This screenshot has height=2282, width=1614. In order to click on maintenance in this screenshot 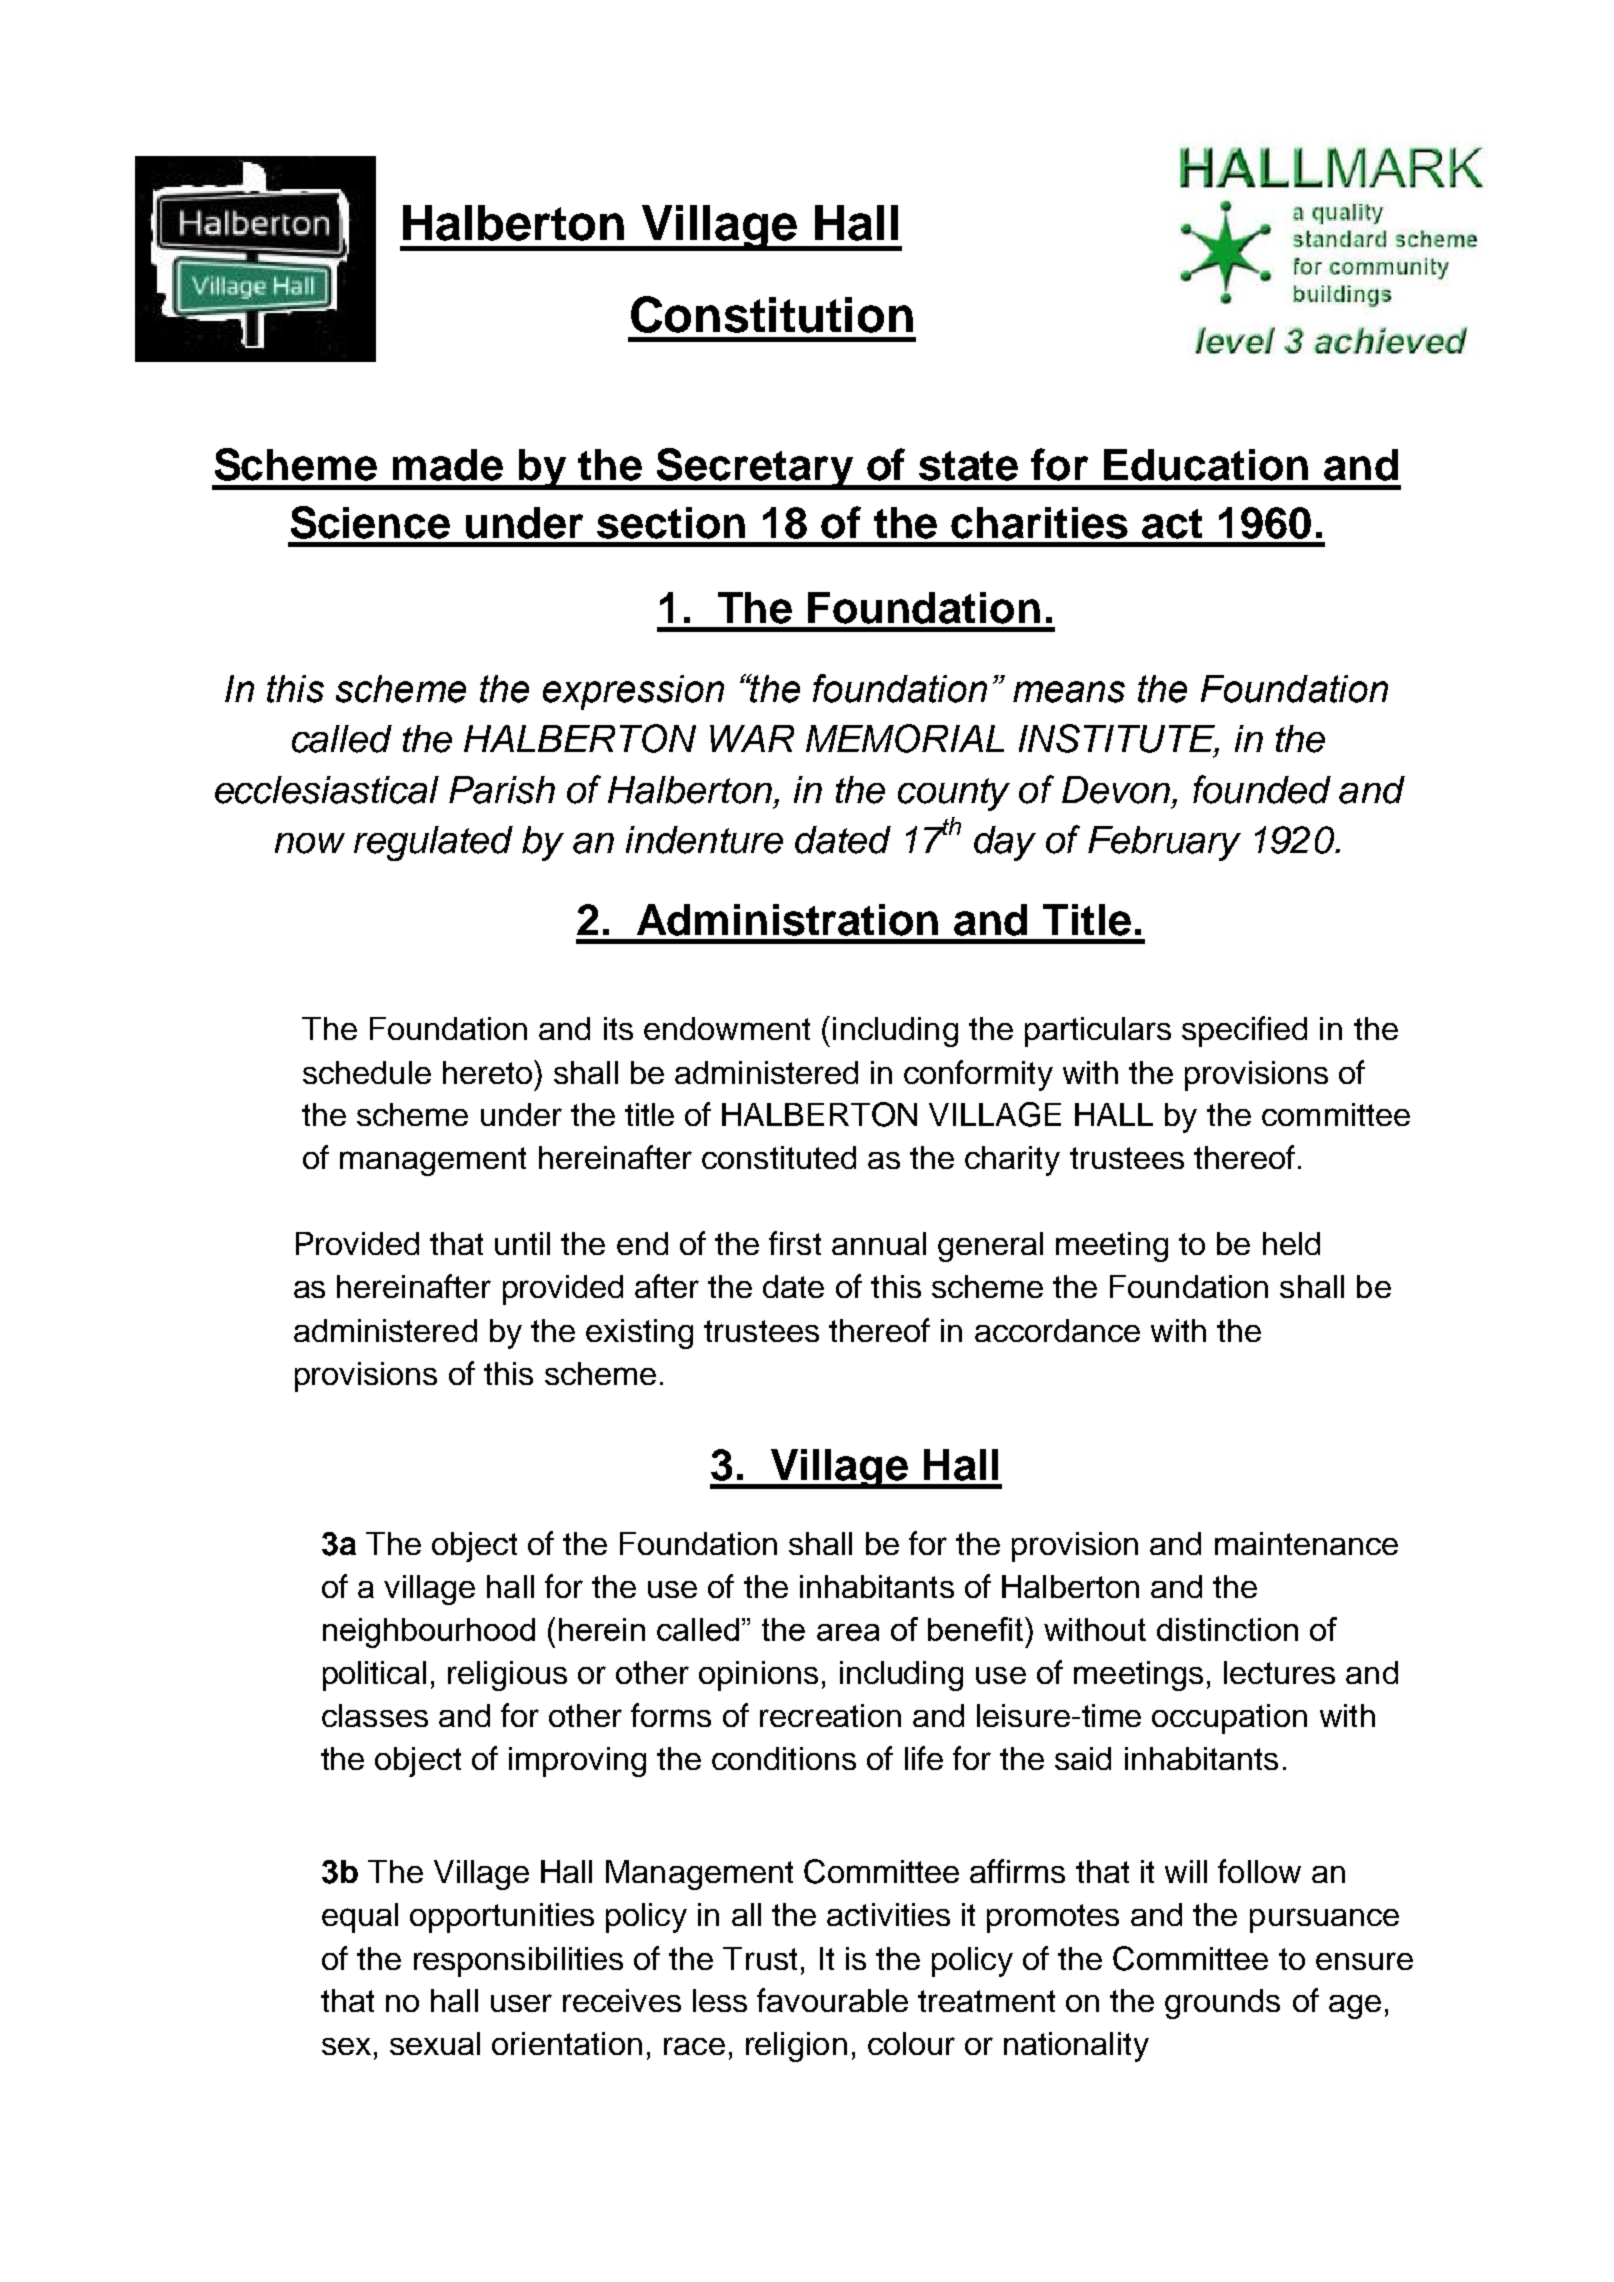, I will do `click(1306, 1543)`.
